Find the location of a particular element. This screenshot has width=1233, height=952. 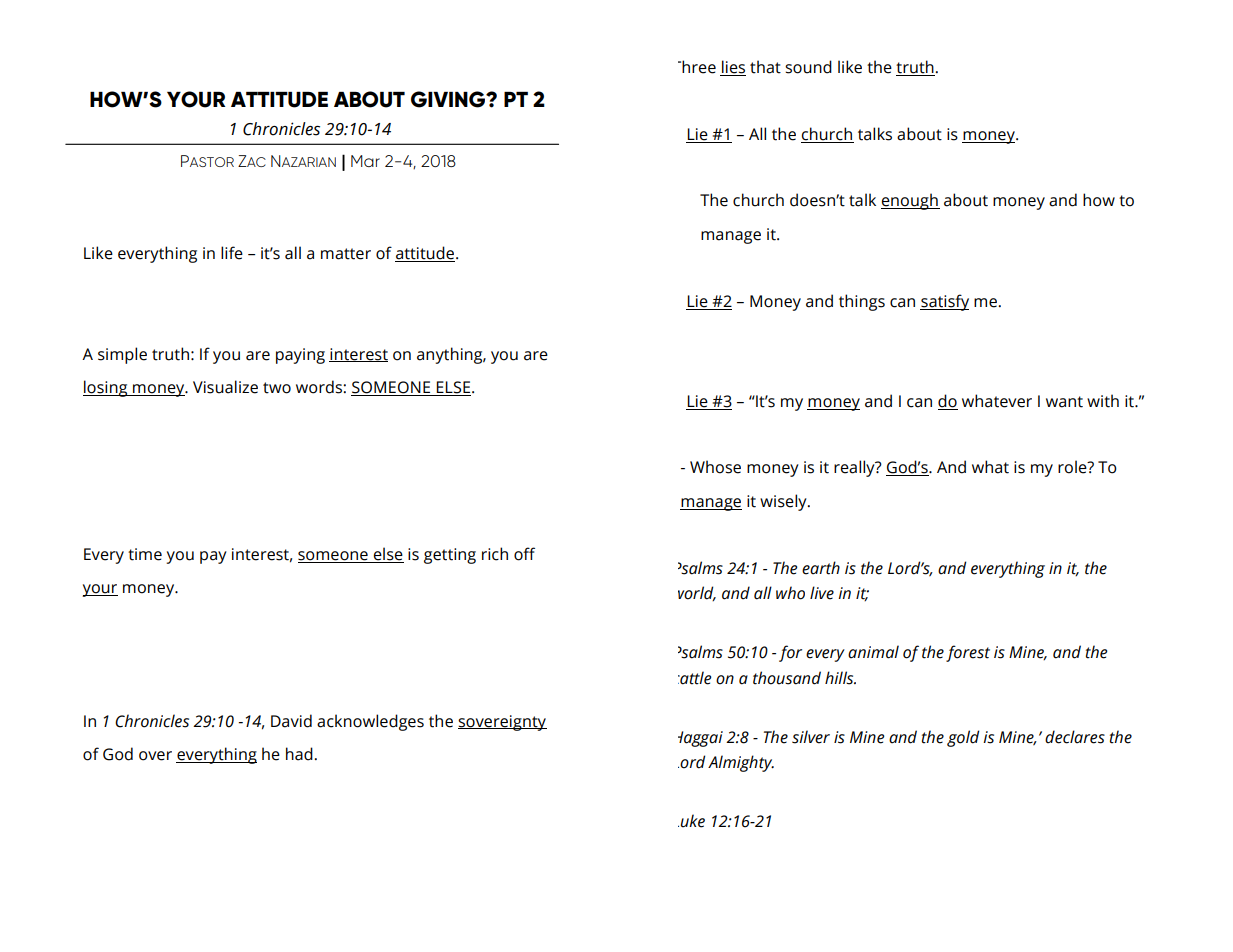

Whose is located at coordinates (715, 467).
